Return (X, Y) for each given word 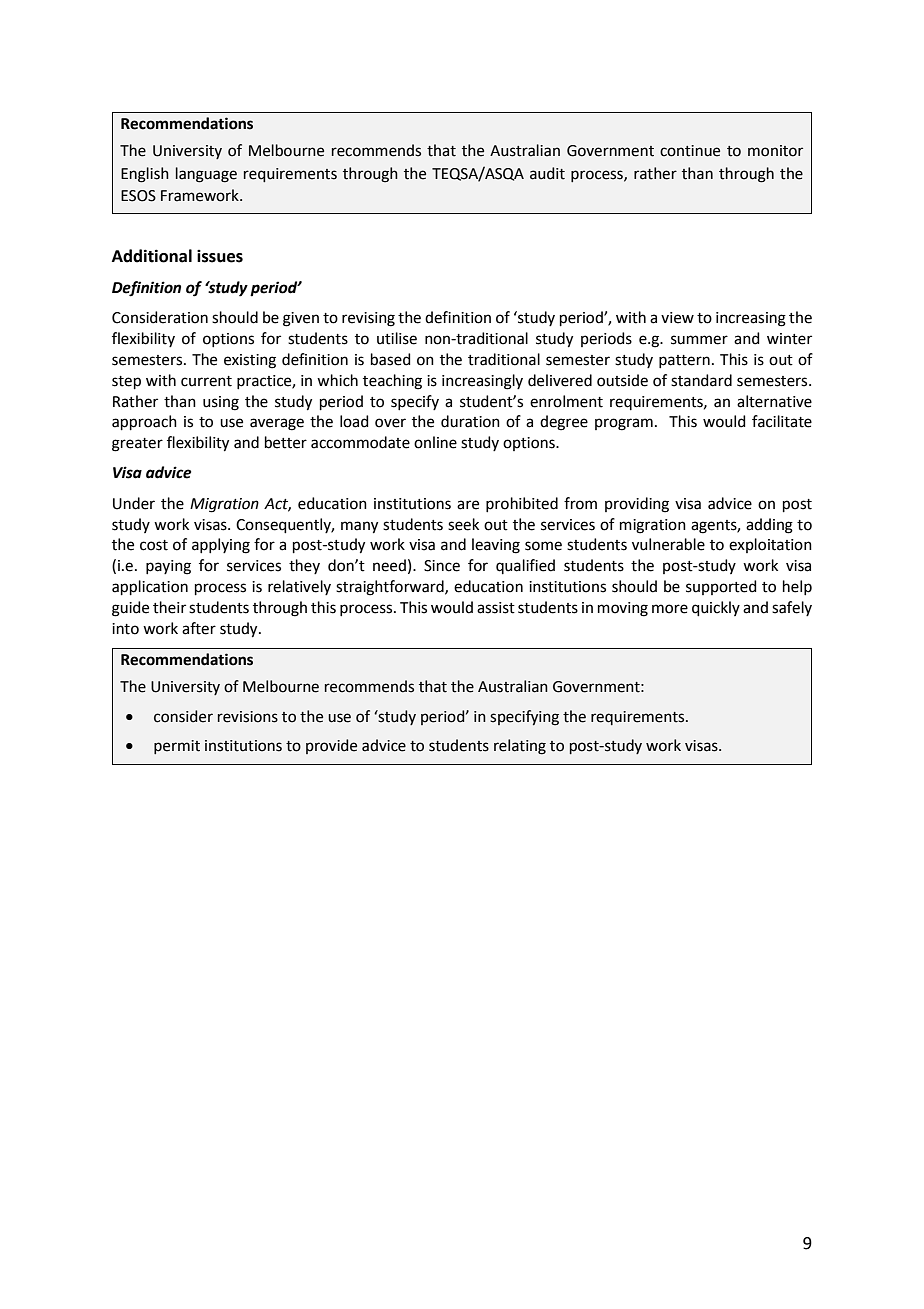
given (301, 319)
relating (520, 747)
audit (547, 173)
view (677, 318)
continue (690, 151)
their (169, 607)
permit (177, 747)
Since (442, 566)
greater (137, 445)
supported (721, 587)
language (206, 175)
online (435, 442)
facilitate (782, 421)
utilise (397, 338)
